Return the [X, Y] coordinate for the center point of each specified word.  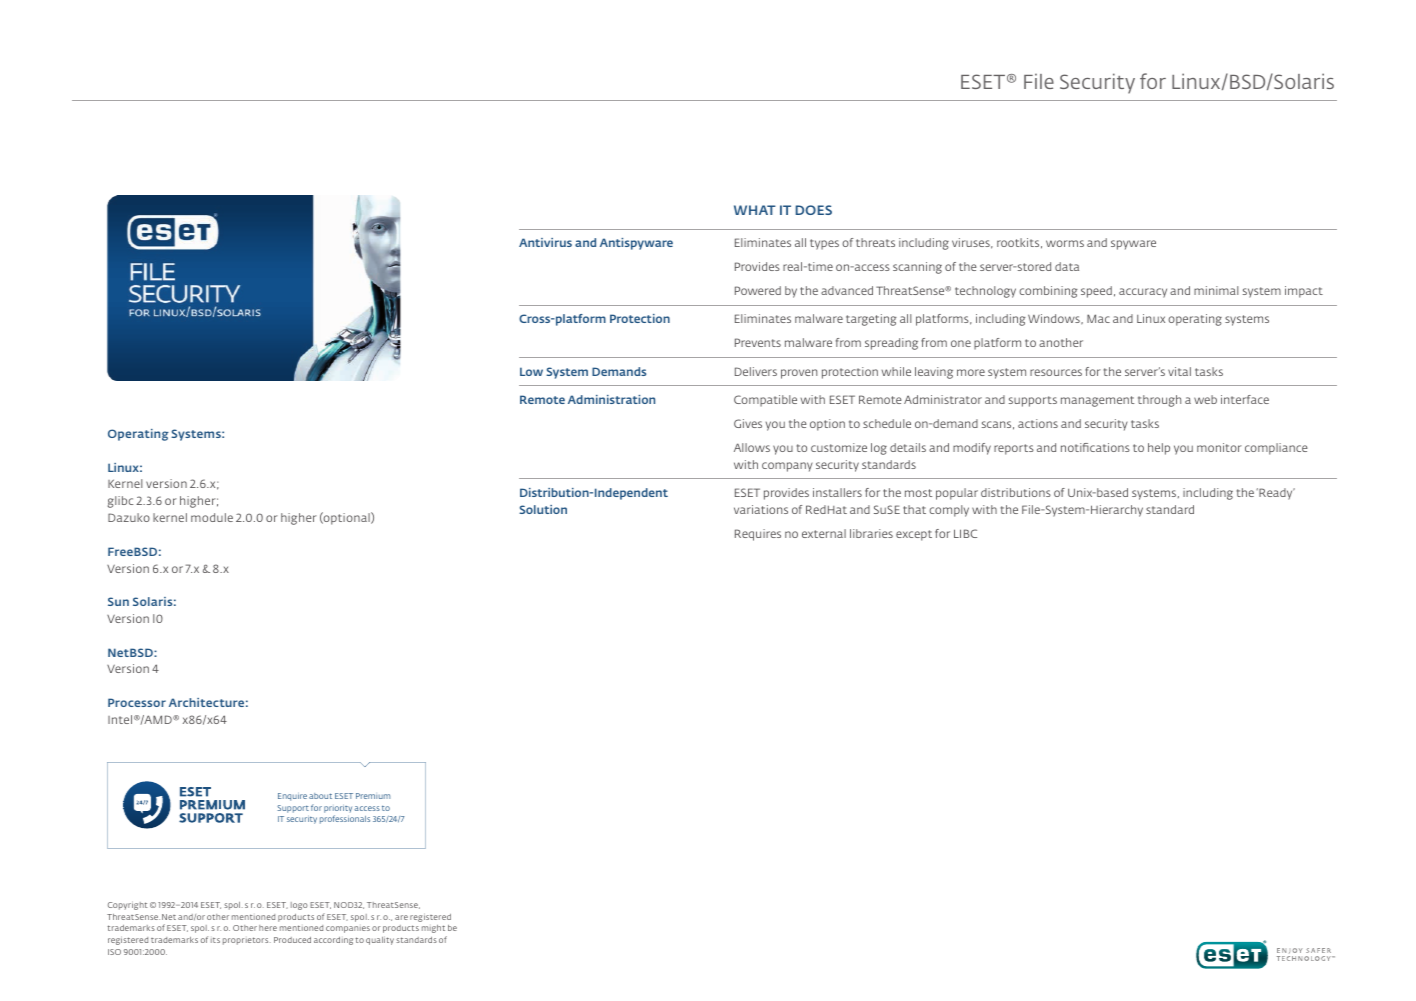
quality [380, 940]
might [433, 929]
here [268, 928]
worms [1065, 243]
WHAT [755, 210]
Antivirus [545, 242]
